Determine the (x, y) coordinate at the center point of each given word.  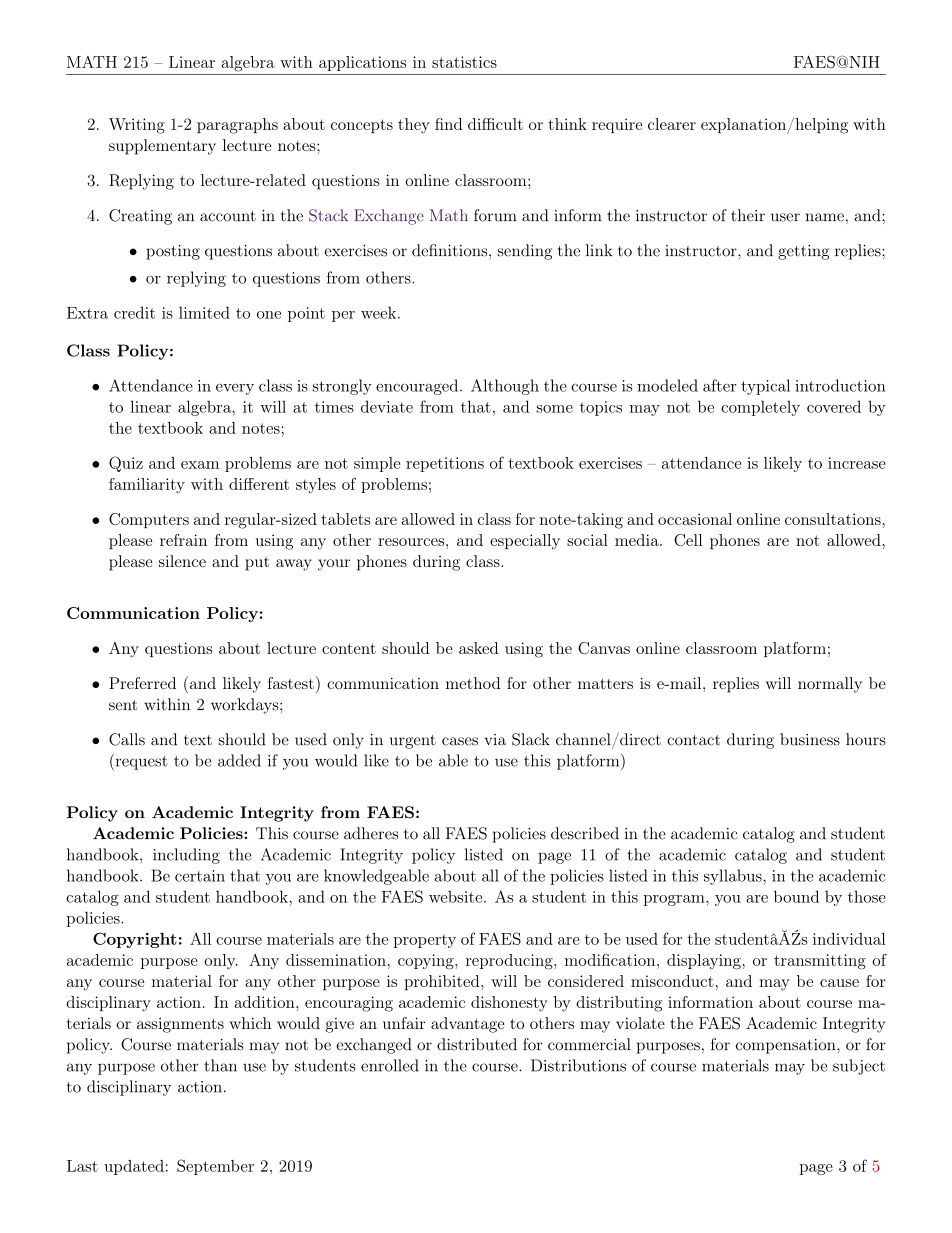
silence (182, 561)
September (215, 1167)
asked (478, 648)
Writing (137, 126)
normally (830, 685)
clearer (672, 124)
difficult (495, 124)
